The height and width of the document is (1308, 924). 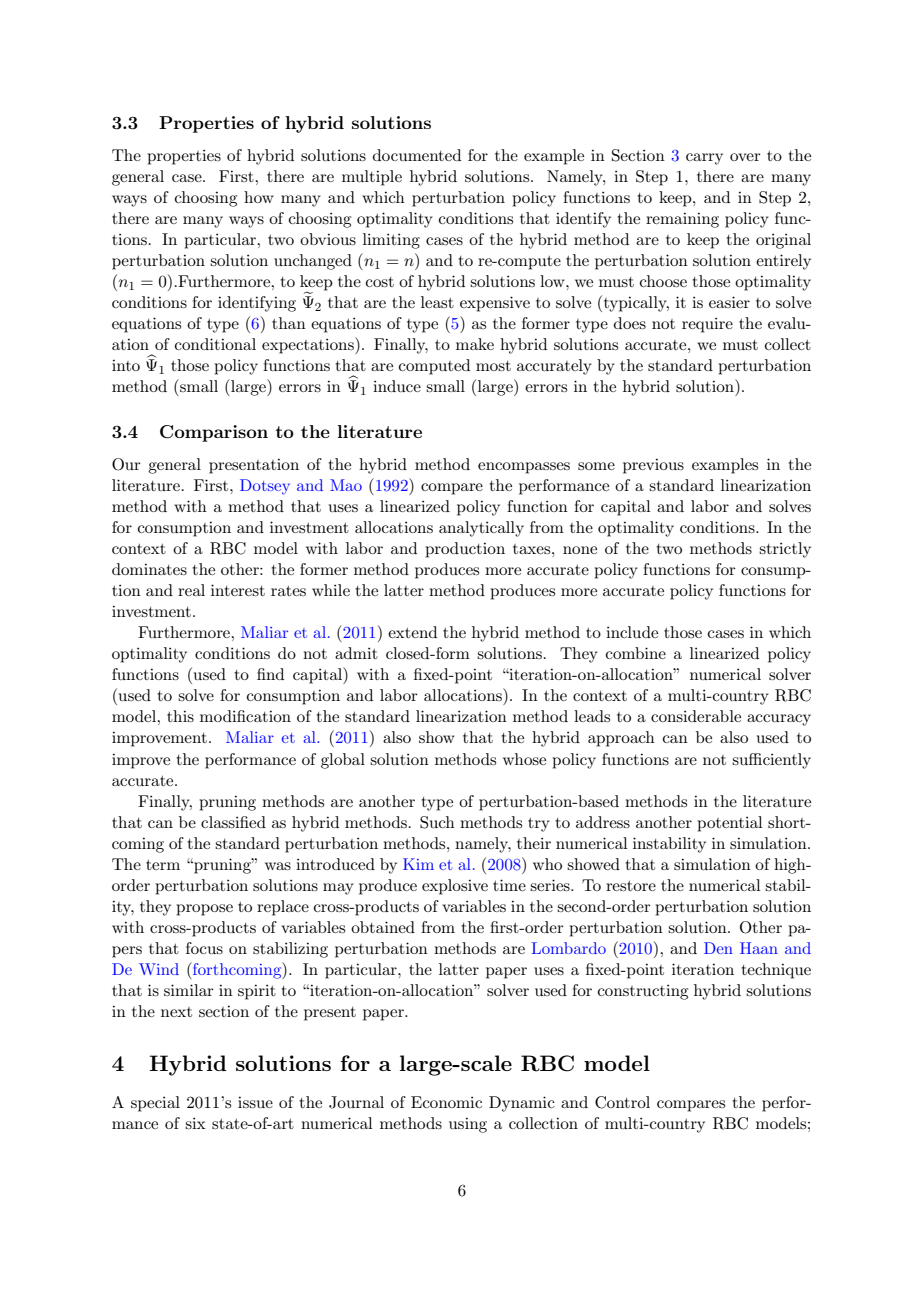 What do you see at coordinates (622, 1102) in the document?
I see `Control` at bounding box center [622, 1102].
